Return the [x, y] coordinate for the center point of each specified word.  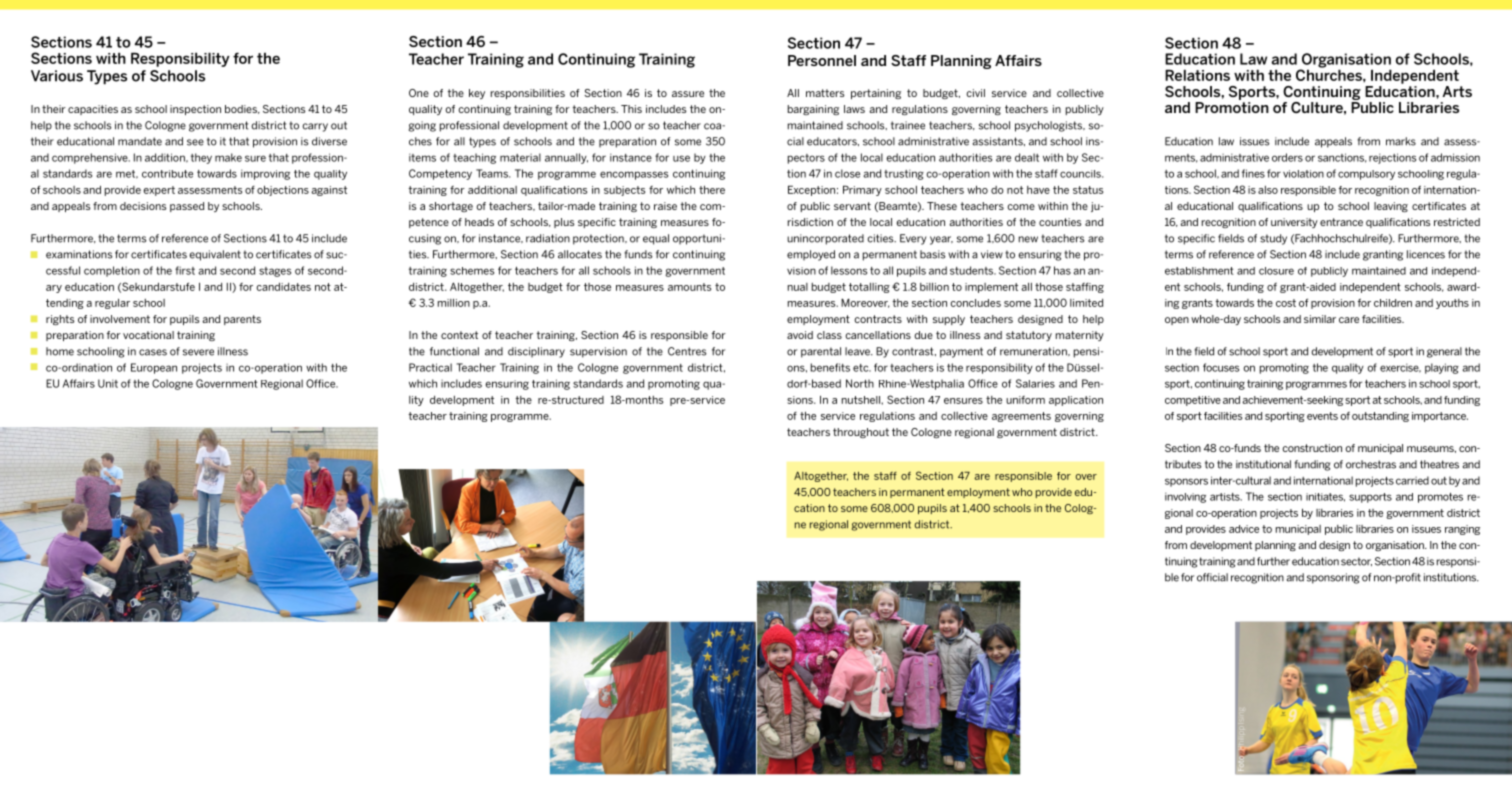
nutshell [862, 400]
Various [57, 76]
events [1322, 416]
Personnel [822, 60]
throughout [861, 433]
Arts [1457, 91]
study [1273, 239]
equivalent [215, 255]
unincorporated [825, 239]
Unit [108, 383]
